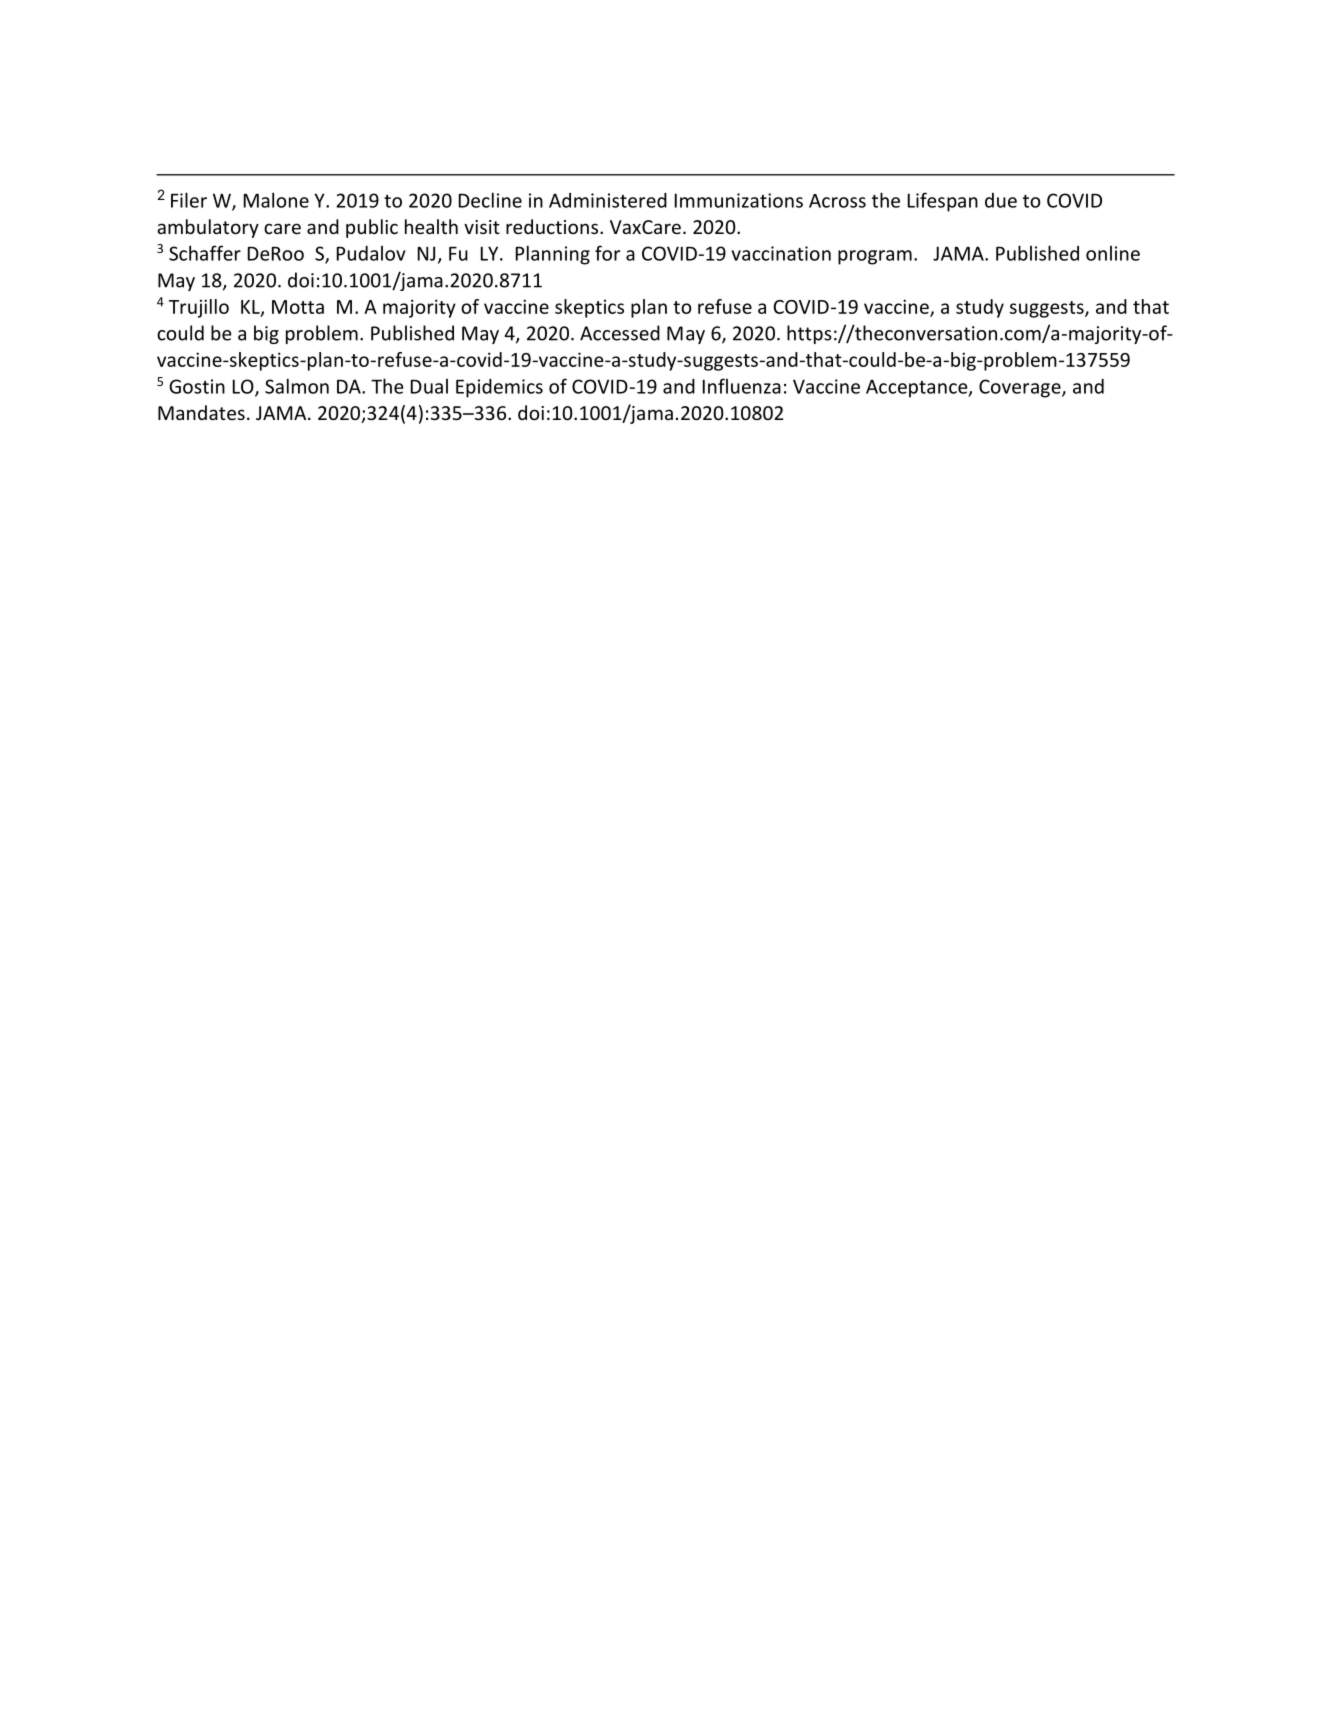 The height and width of the screenshot is (1723, 1331). I want to click on Accessed, so click(620, 333).
